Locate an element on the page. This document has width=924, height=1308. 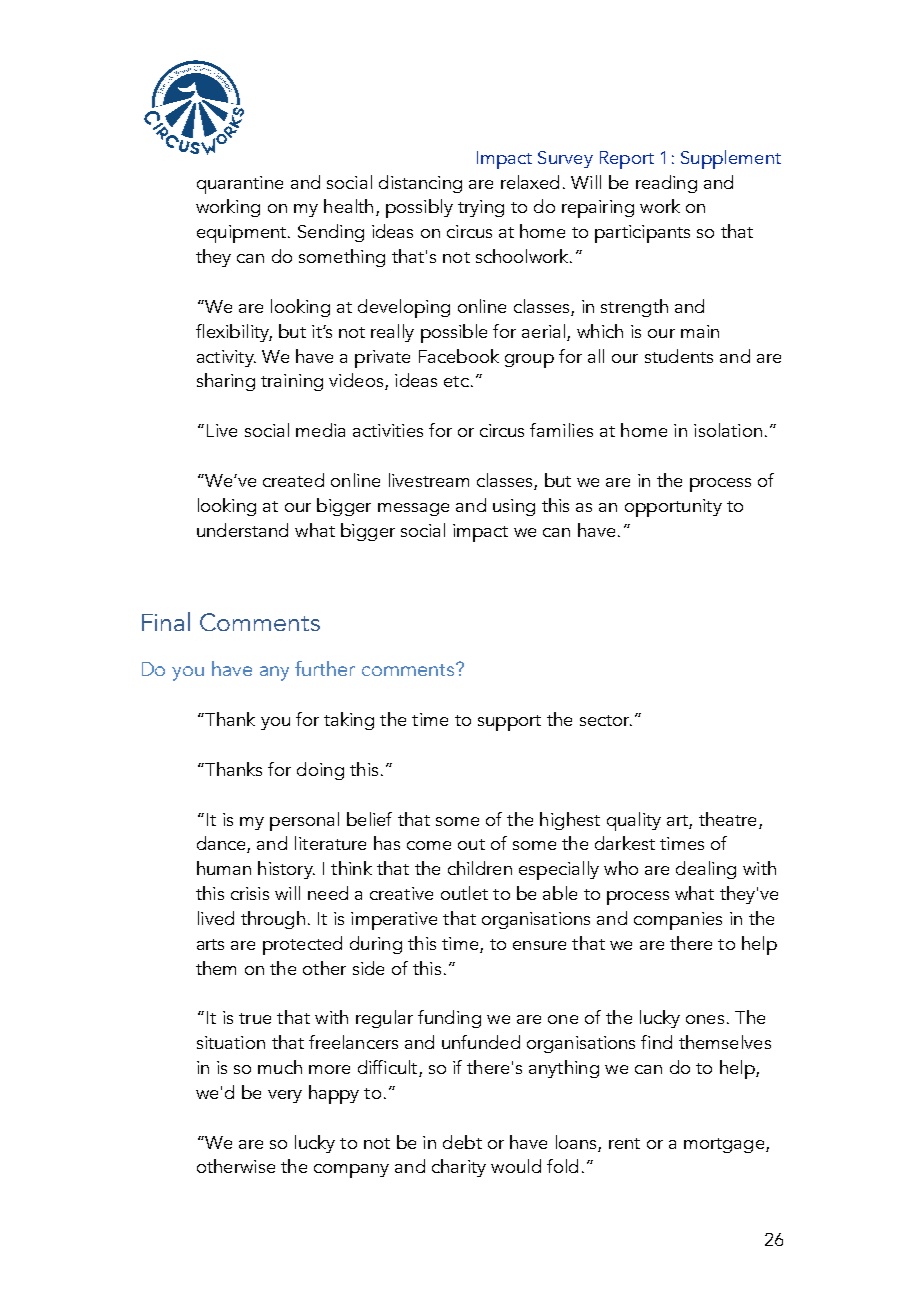
understand is located at coordinates (242, 530).
